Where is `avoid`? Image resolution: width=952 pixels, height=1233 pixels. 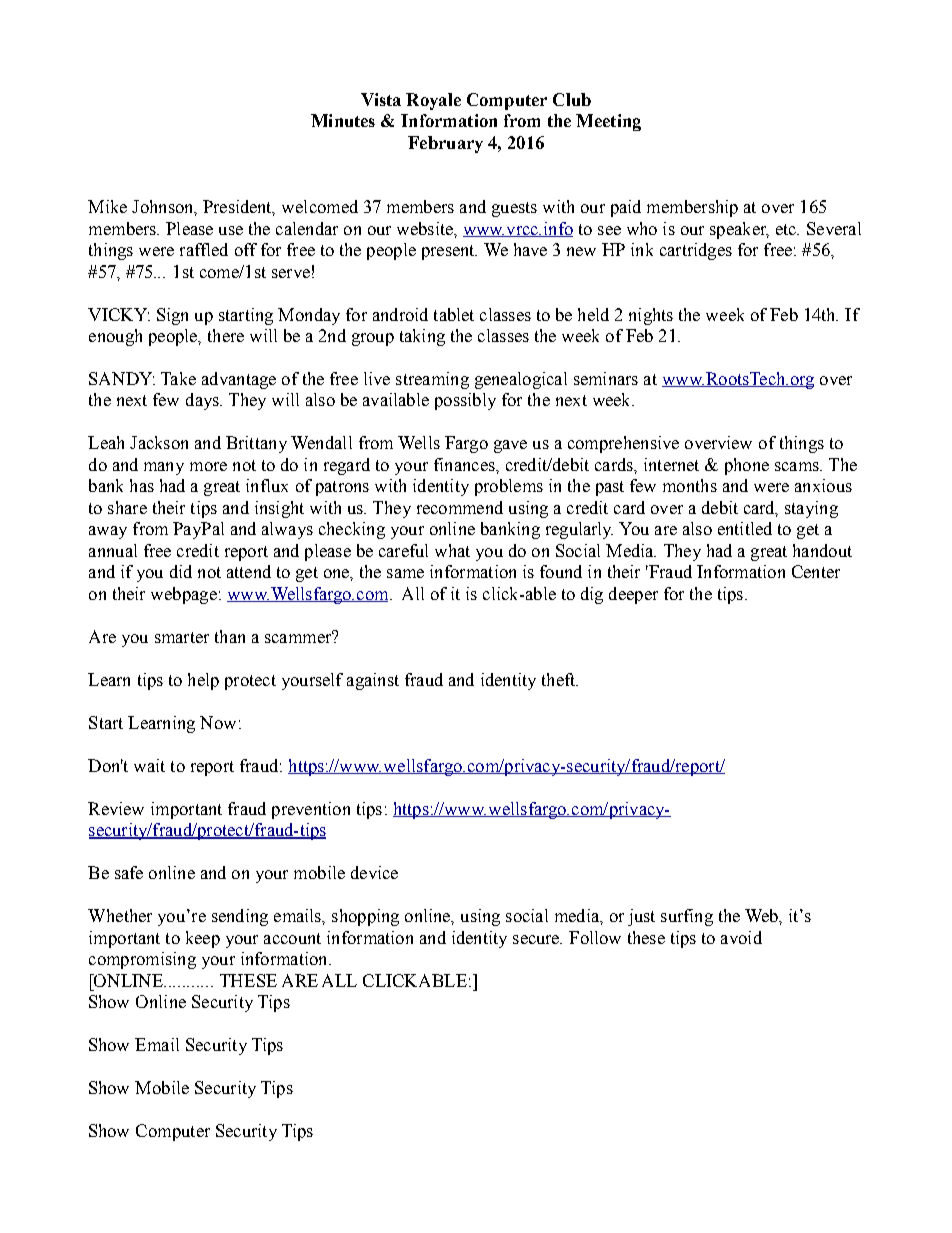 avoid is located at coordinates (741, 937).
